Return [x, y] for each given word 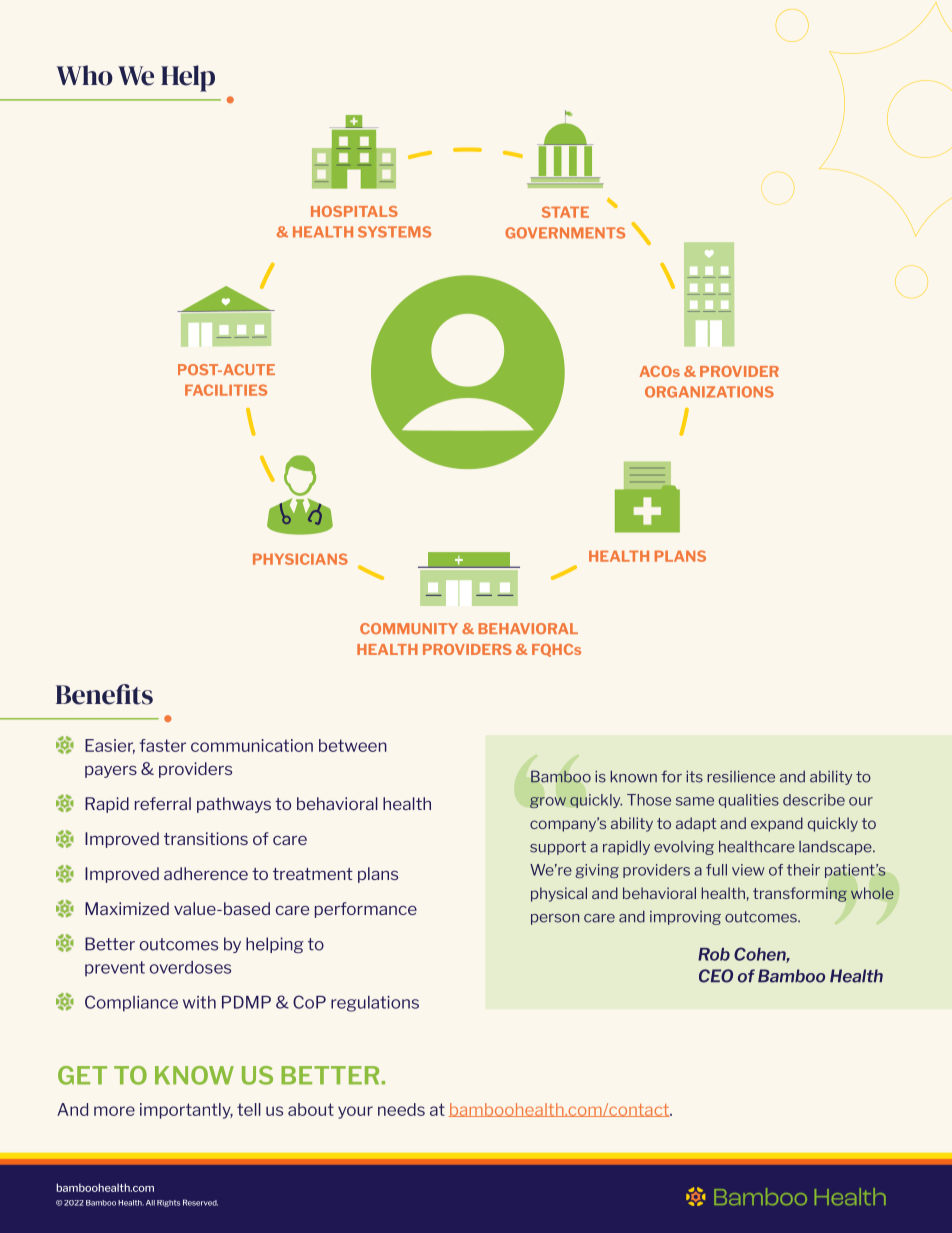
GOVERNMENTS [565, 233]
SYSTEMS [394, 232]
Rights [168, 1203]
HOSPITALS [354, 211]
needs [401, 1109]
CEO [716, 976]
